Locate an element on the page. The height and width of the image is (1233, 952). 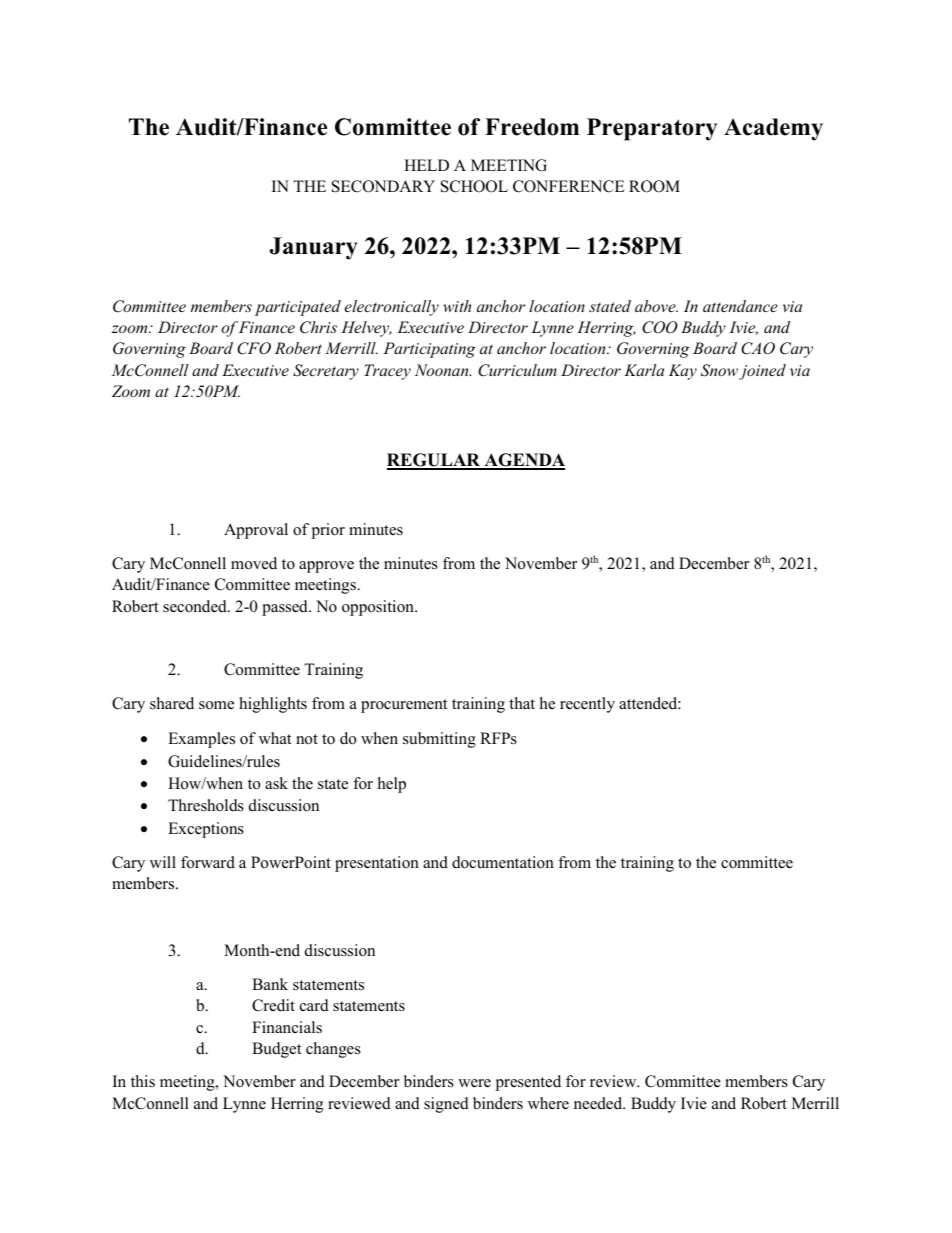
submitting is located at coordinates (439, 740).
